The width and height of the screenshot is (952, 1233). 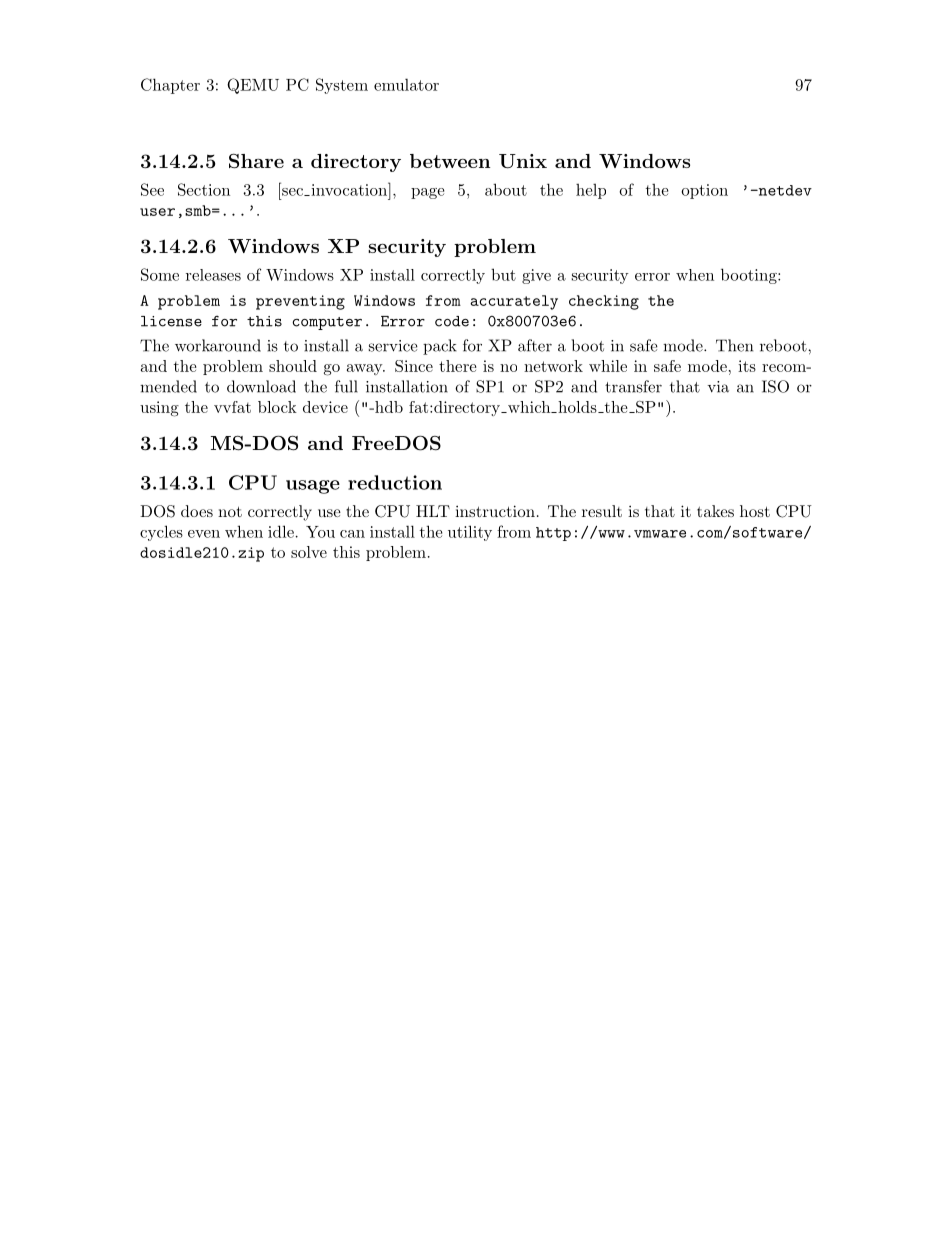 What do you see at coordinates (452, 321) in the screenshot?
I see `code` at bounding box center [452, 321].
